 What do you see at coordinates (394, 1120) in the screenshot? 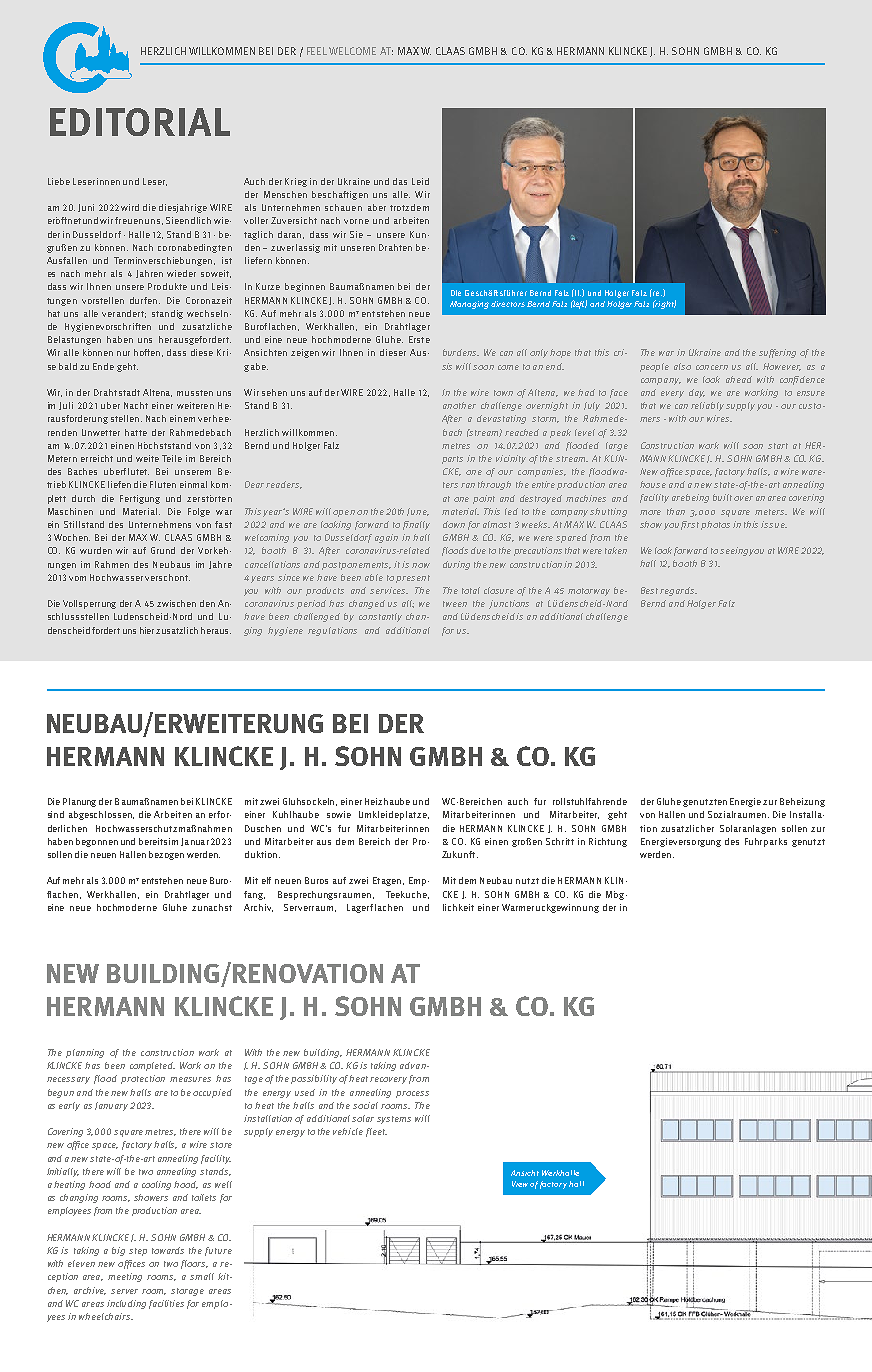
I see `systems` at bounding box center [394, 1120].
